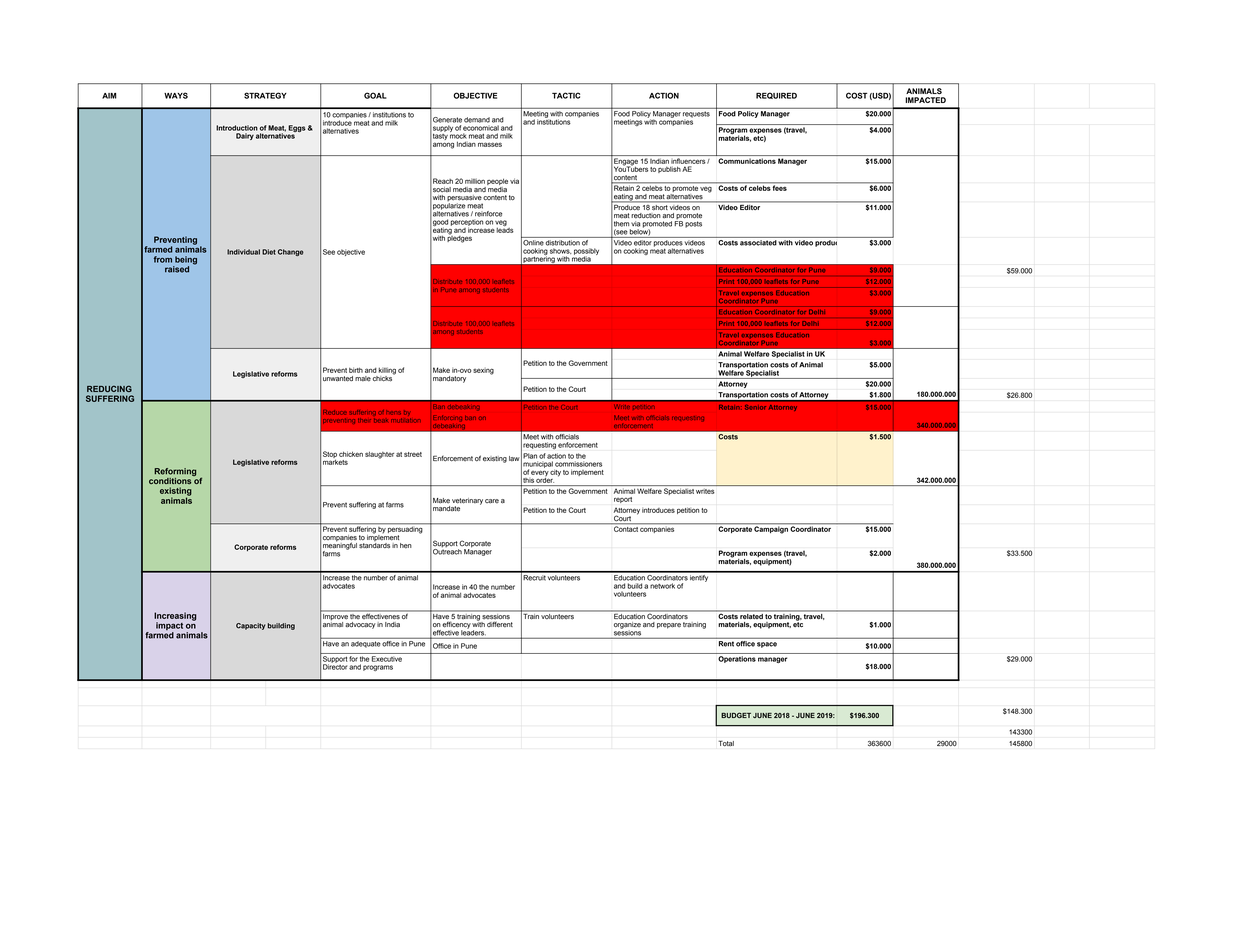 The width and height of the document is (1233, 952). What do you see at coordinates (771, 529) in the document?
I see `Campaign` at bounding box center [771, 529].
